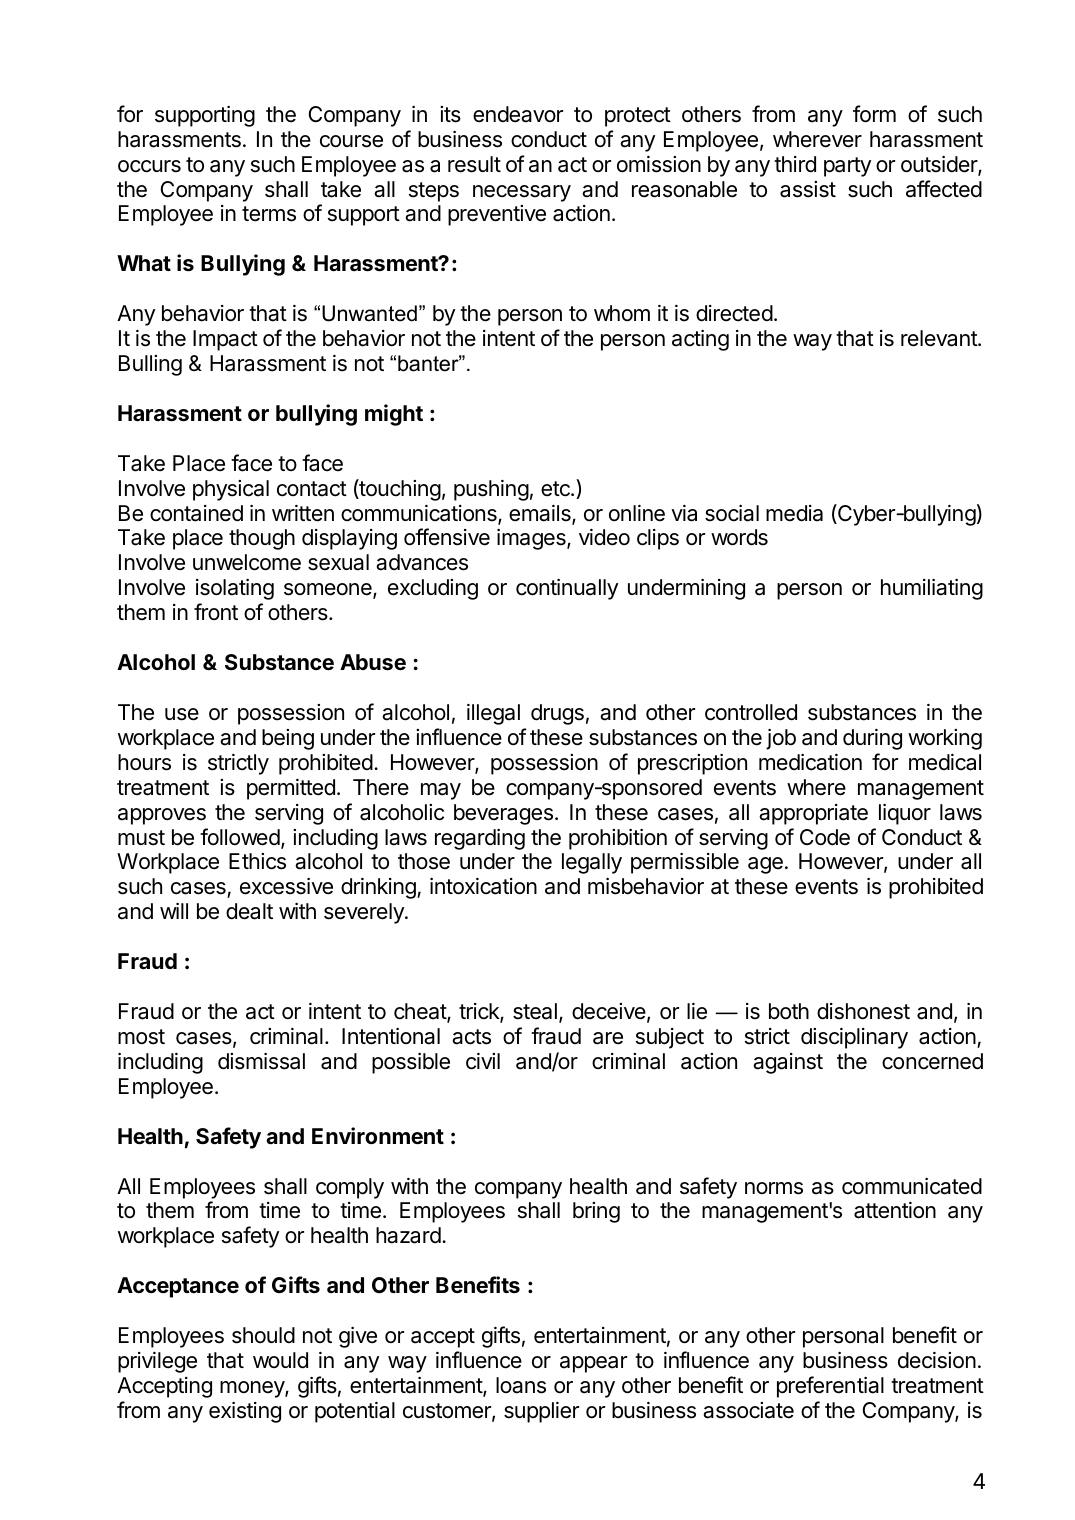 The image size is (1075, 1520). I want to click on would, so click(280, 1360).
